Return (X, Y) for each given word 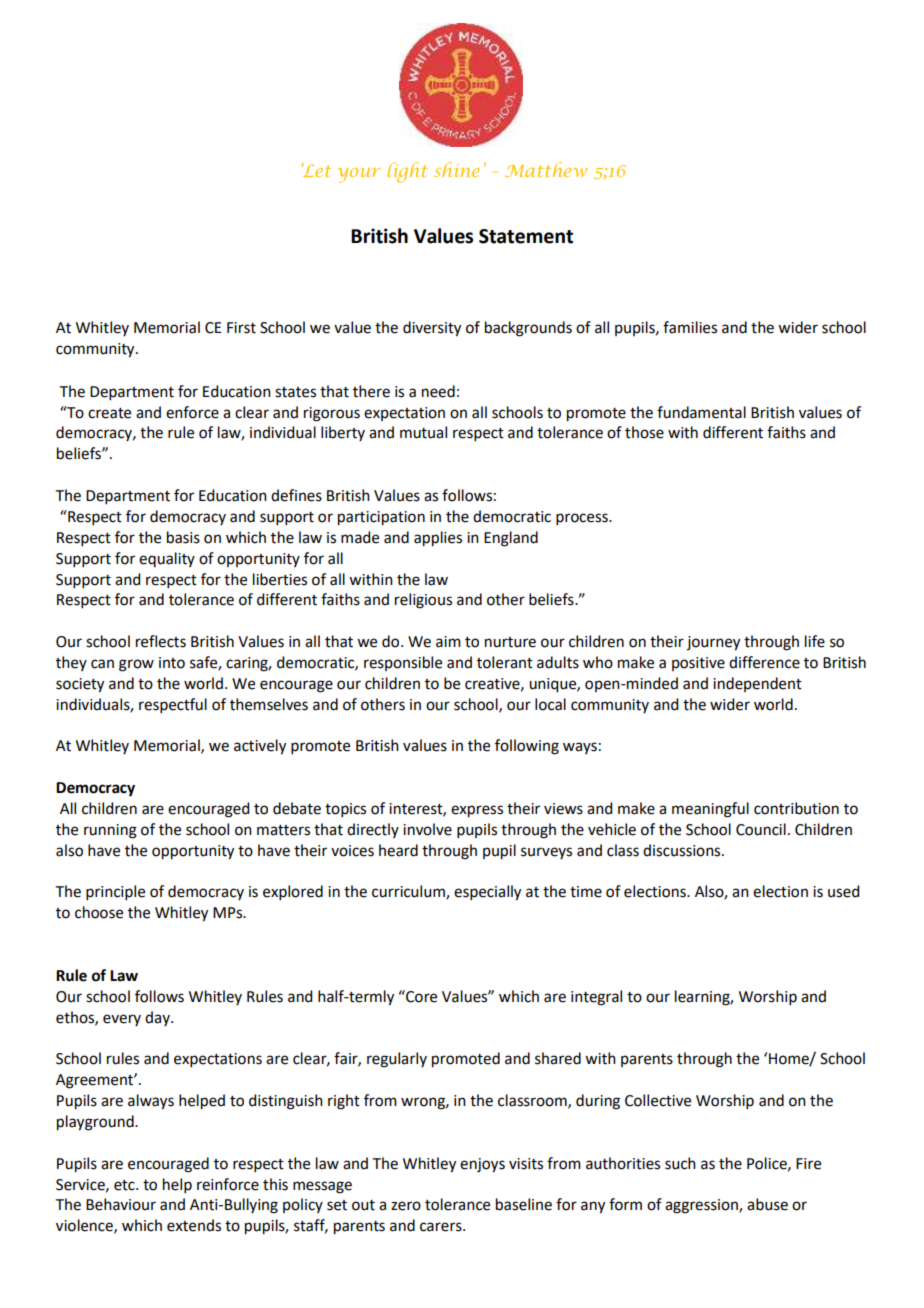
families (690, 327)
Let (316, 169)
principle (115, 892)
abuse (767, 1204)
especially (487, 893)
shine (456, 169)
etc (125, 1185)
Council (761, 829)
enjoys (482, 1165)
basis (183, 537)
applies (438, 539)
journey (713, 643)
